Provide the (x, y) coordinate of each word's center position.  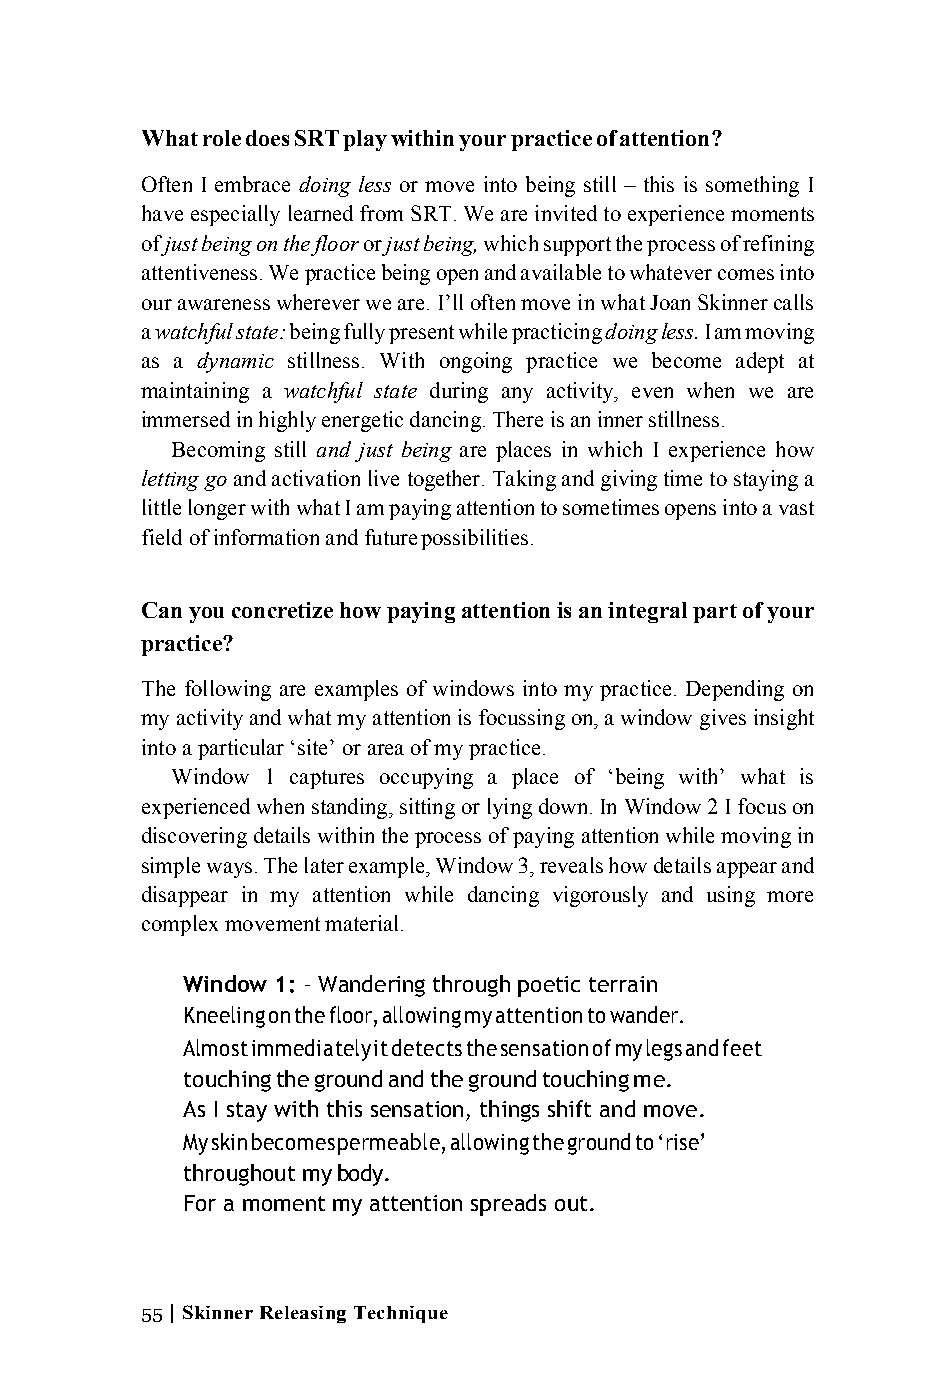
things (509, 1111)
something (752, 186)
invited (566, 213)
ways (229, 870)
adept (760, 362)
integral (647, 612)
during (459, 392)
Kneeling (225, 1017)
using (731, 896)
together (445, 480)
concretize (282, 610)
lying (510, 808)
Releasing (303, 1314)
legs (664, 1050)
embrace (252, 184)
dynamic (235, 362)
